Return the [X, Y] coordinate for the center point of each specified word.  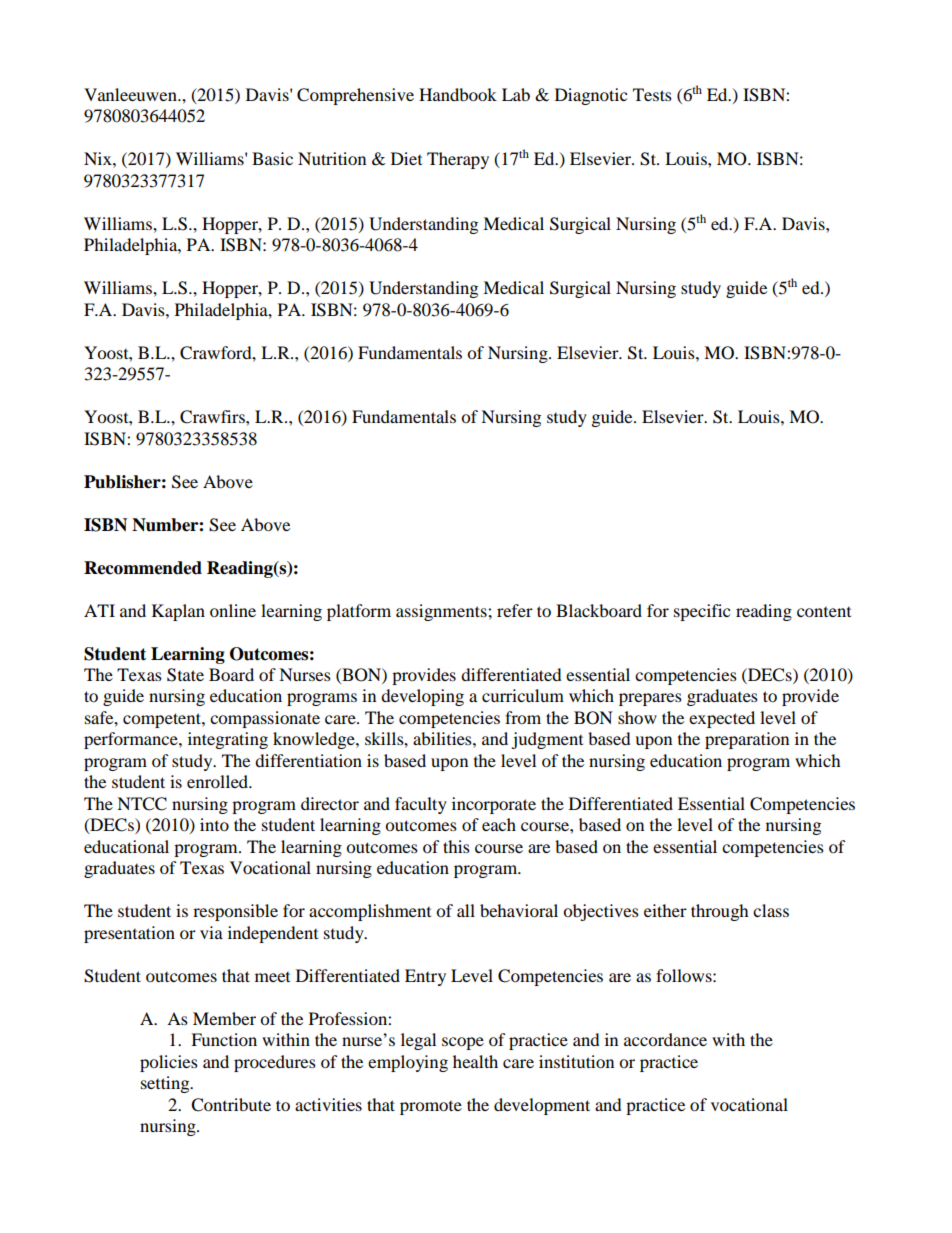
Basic [272, 158]
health [475, 1061]
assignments [442, 612]
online [233, 610]
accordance [665, 1039]
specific [702, 612]
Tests [652, 94]
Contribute [231, 1105]
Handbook [458, 94]
